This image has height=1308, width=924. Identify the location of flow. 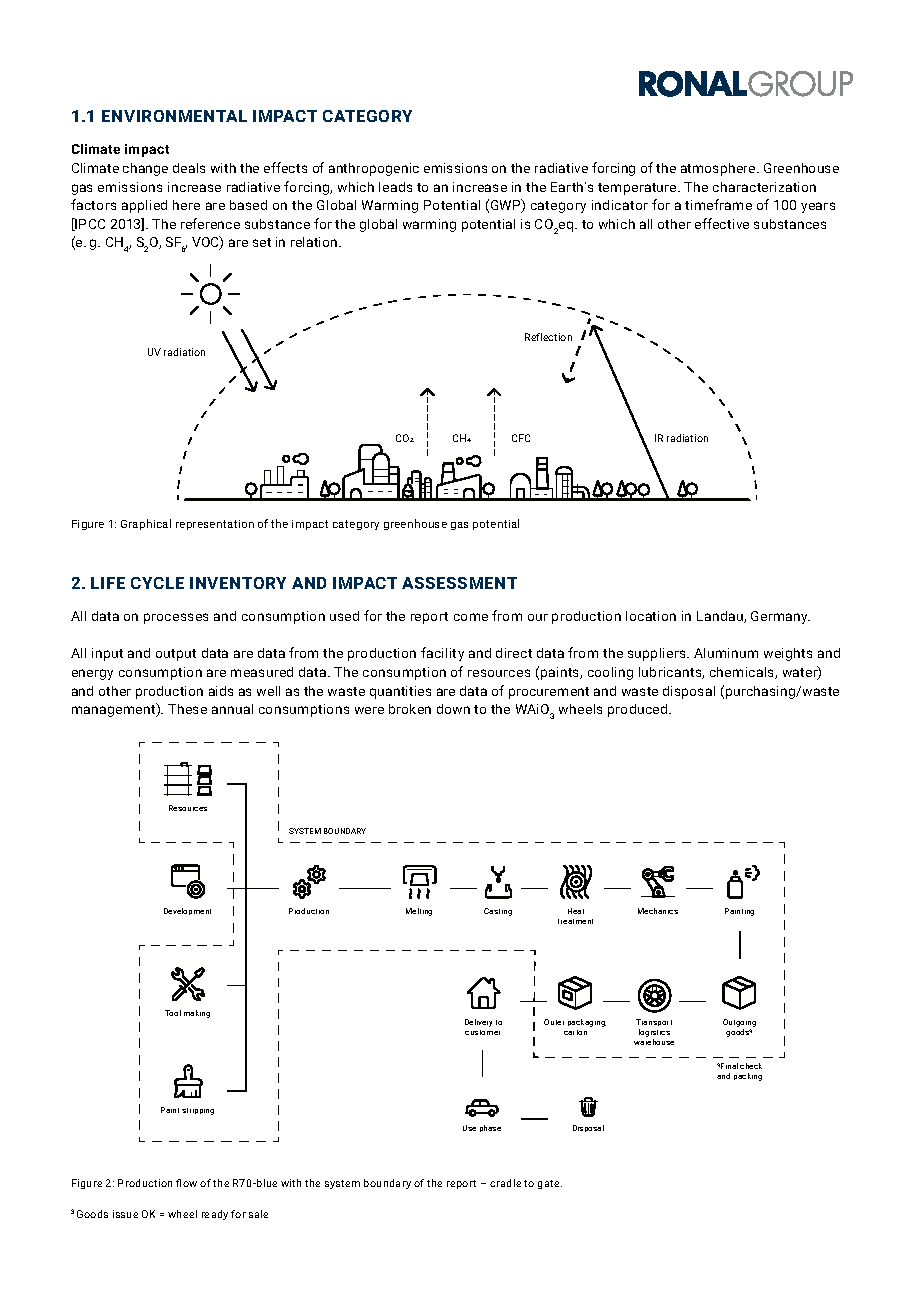
(186, 1183).
